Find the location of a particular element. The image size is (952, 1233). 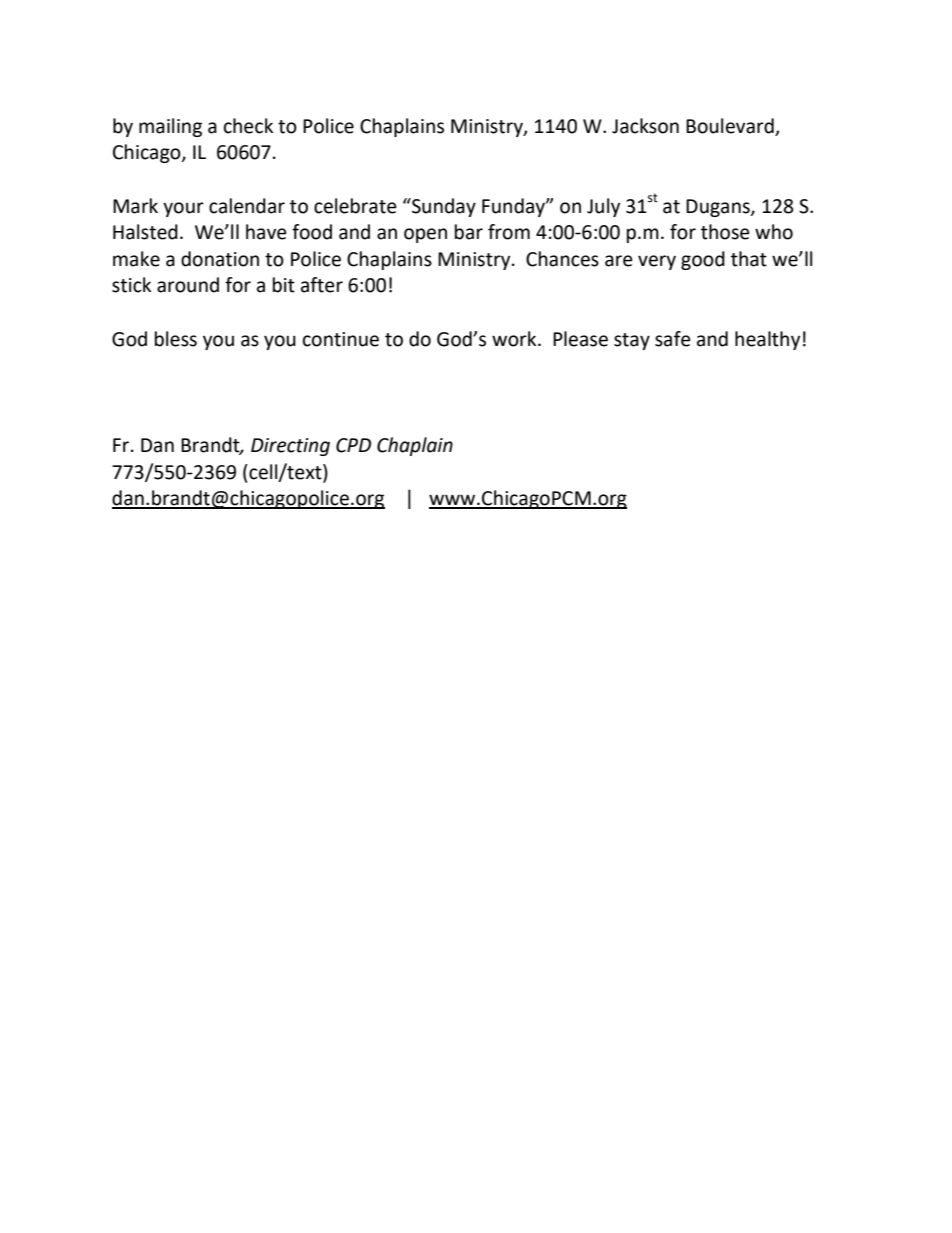

stay is located at coordinates (632, 341).
